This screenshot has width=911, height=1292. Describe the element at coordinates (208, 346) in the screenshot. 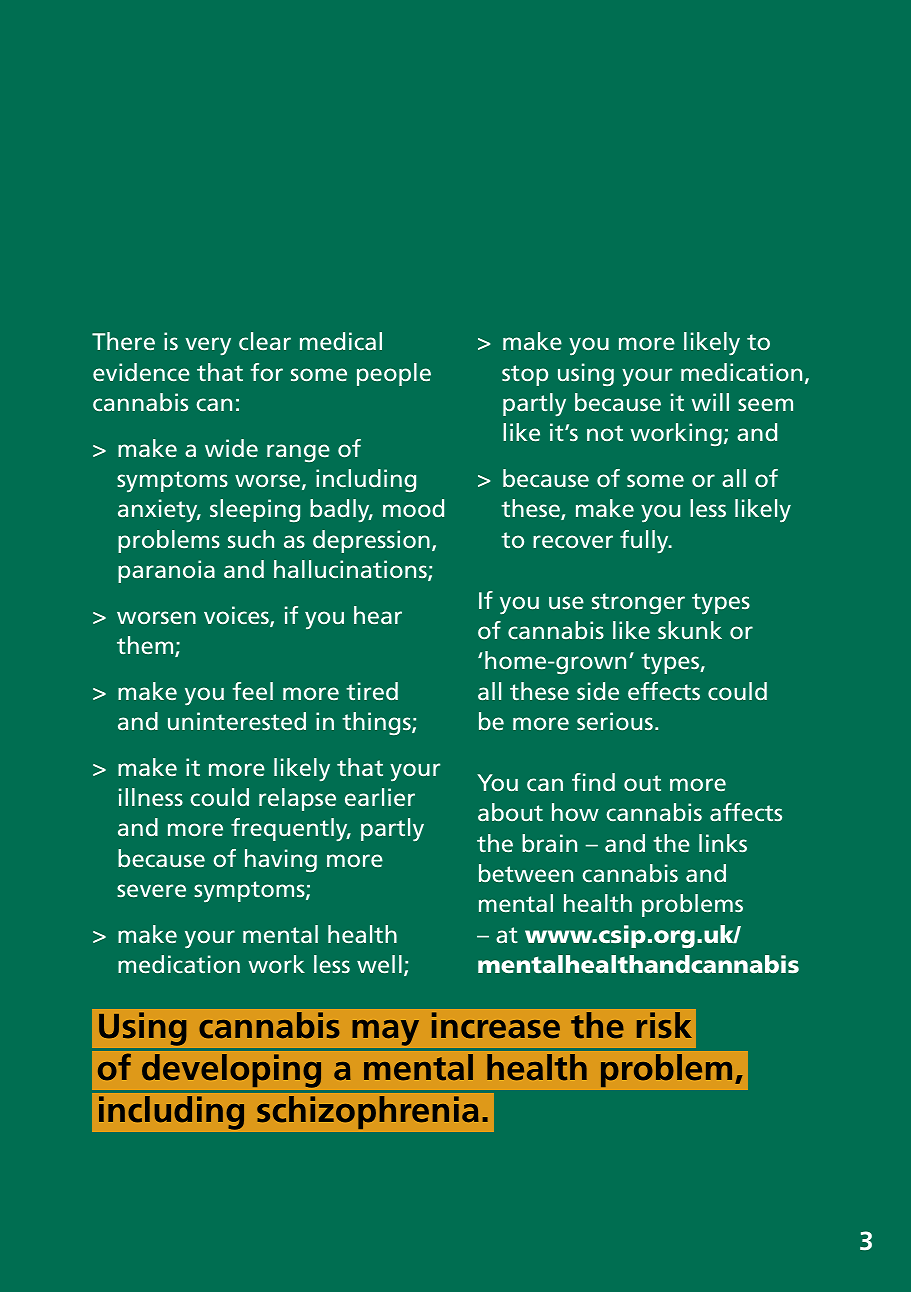

I see `very` at that location.
